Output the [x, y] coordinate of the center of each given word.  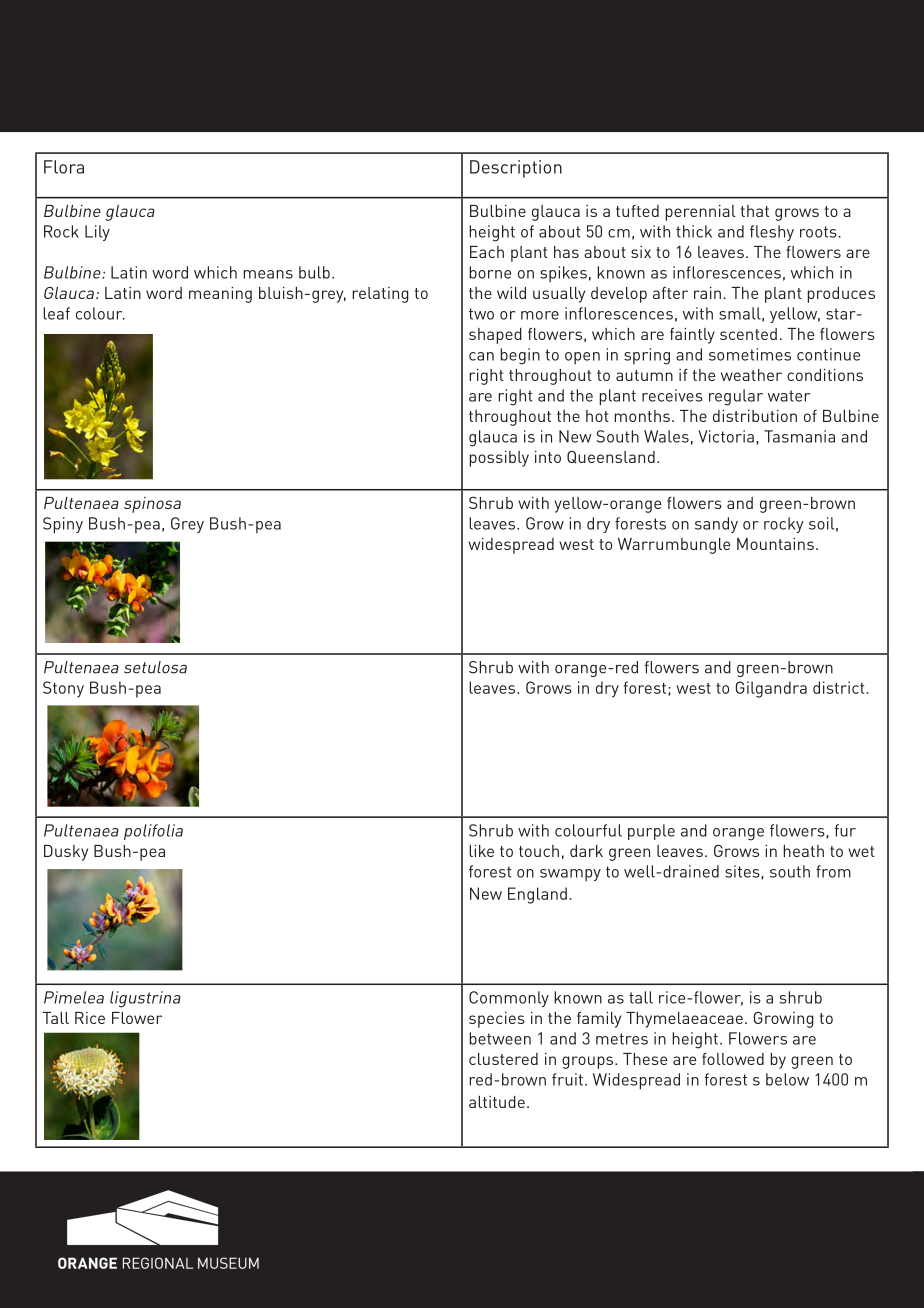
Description [516, 169]
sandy [716, 525]
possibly [499, 459]
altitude [497, 1102]
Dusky [66, 853]
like [481, 851]
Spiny [63, 525]
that [755, 211]
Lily [97, 233]
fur [845, 830]
